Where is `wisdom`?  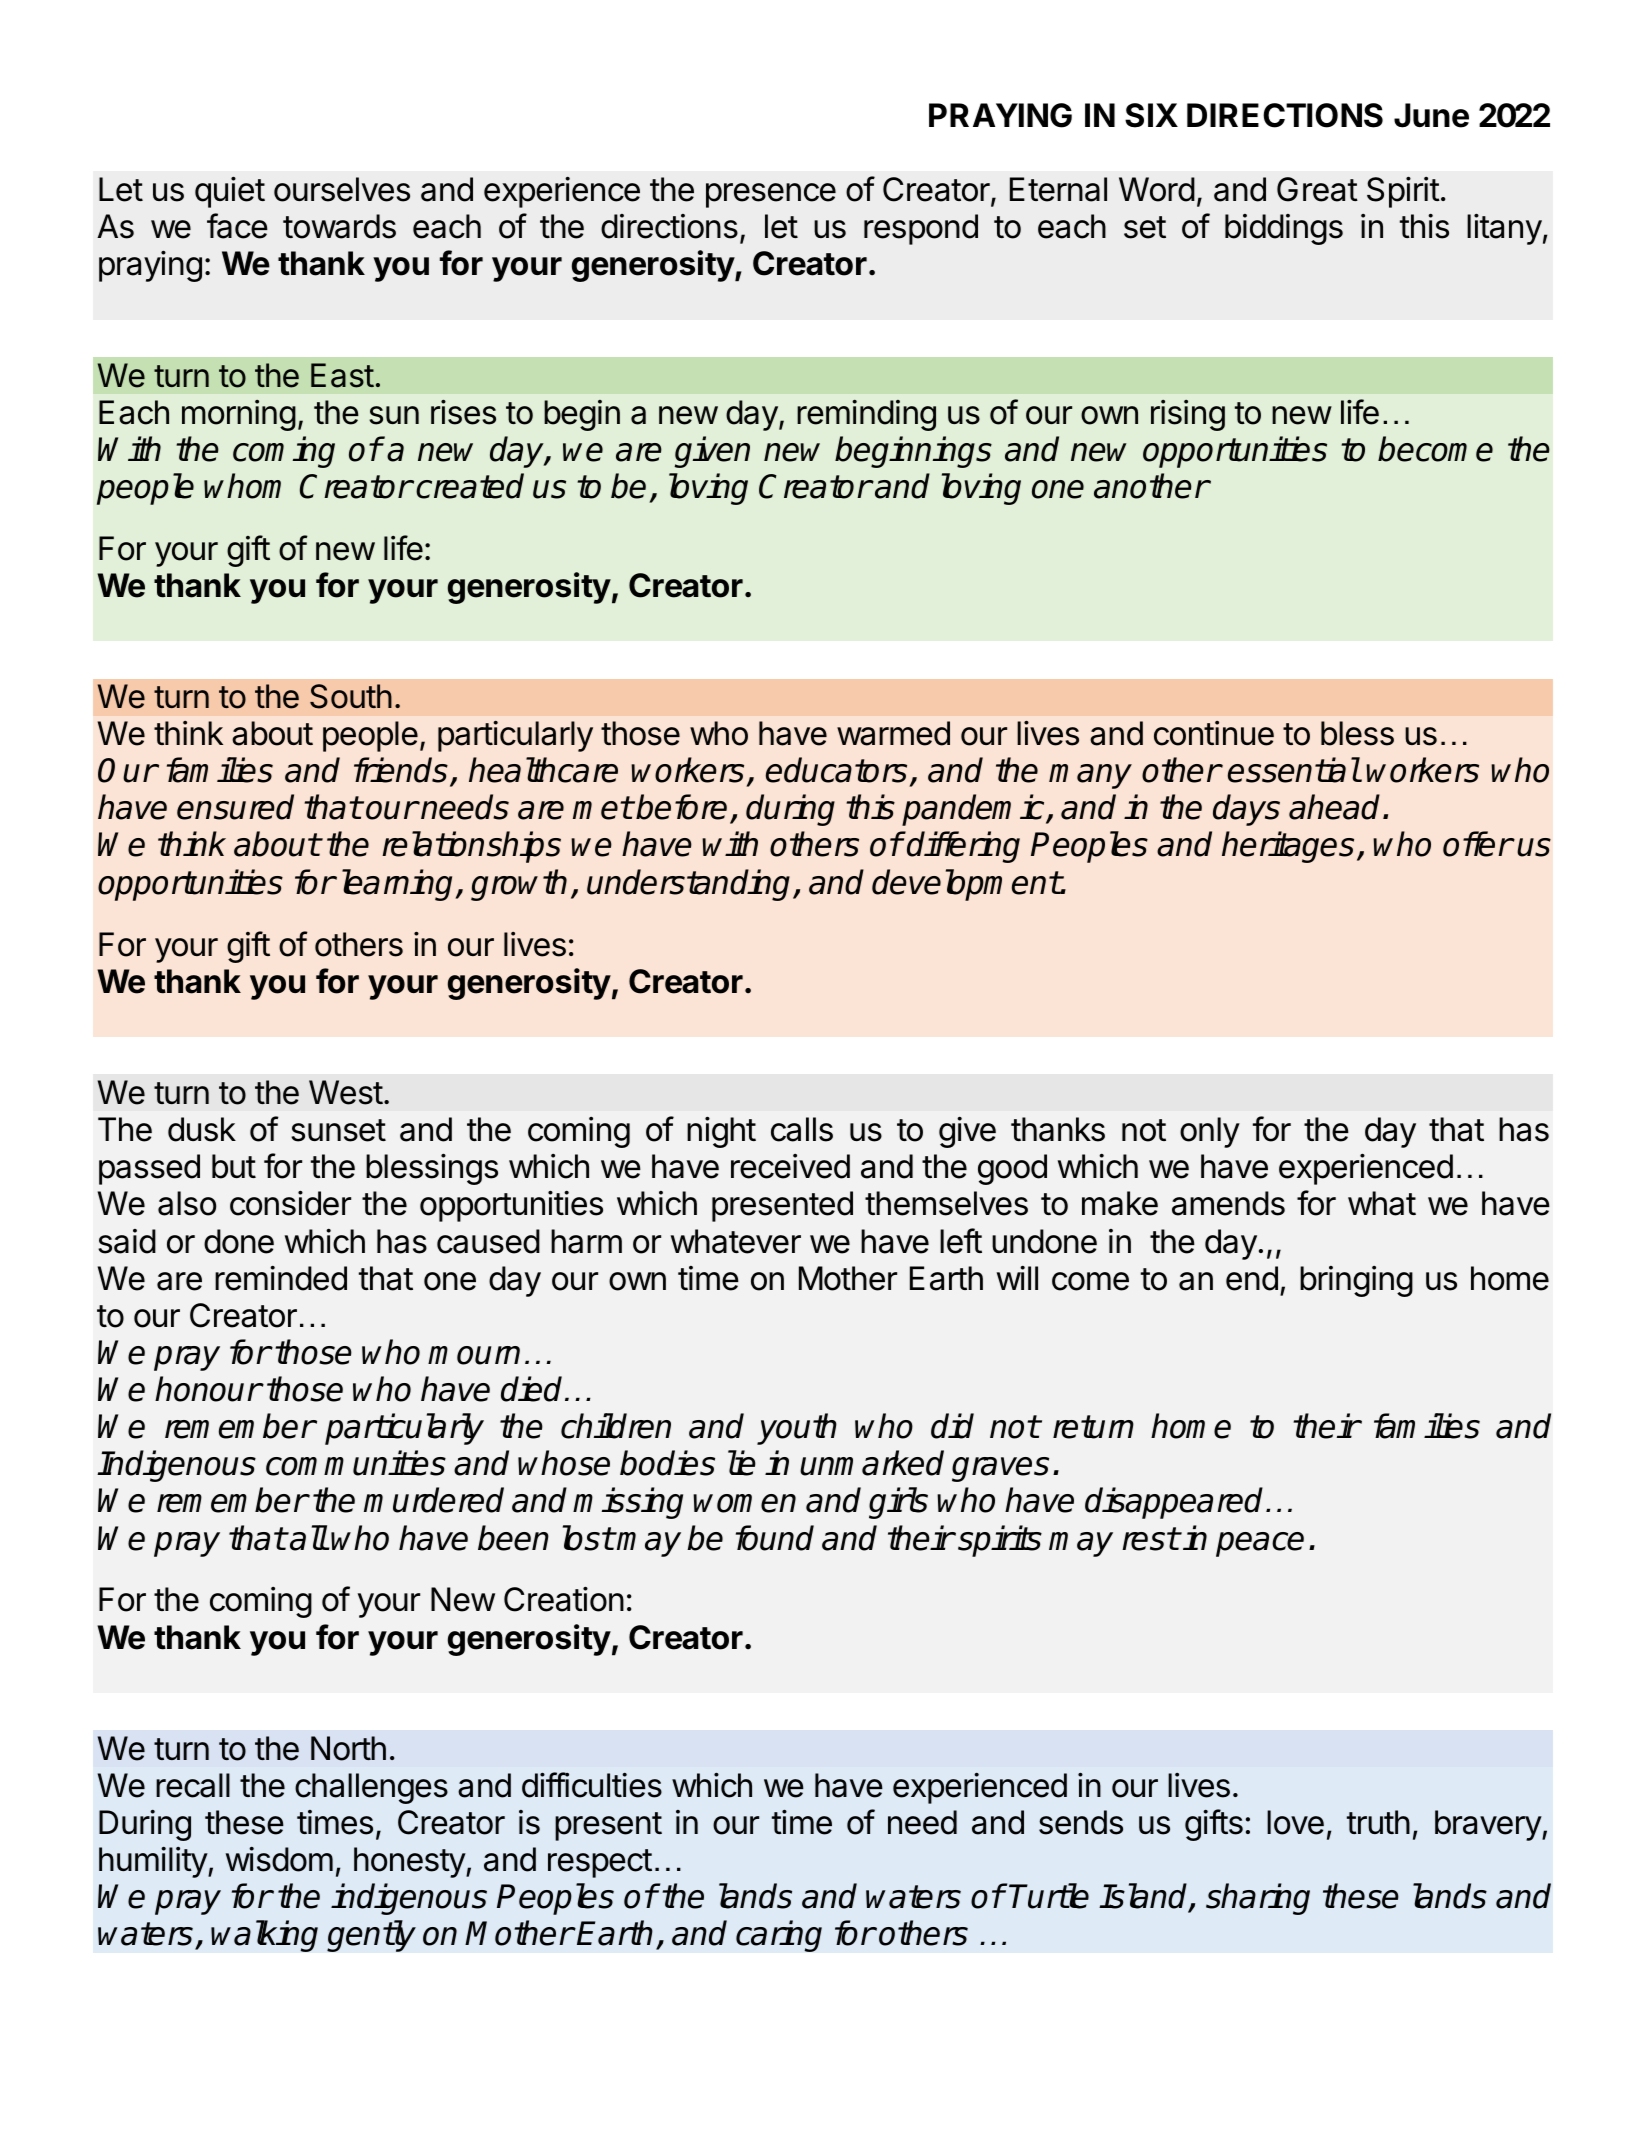 wisdom is located at coordinates (279, 1859).
